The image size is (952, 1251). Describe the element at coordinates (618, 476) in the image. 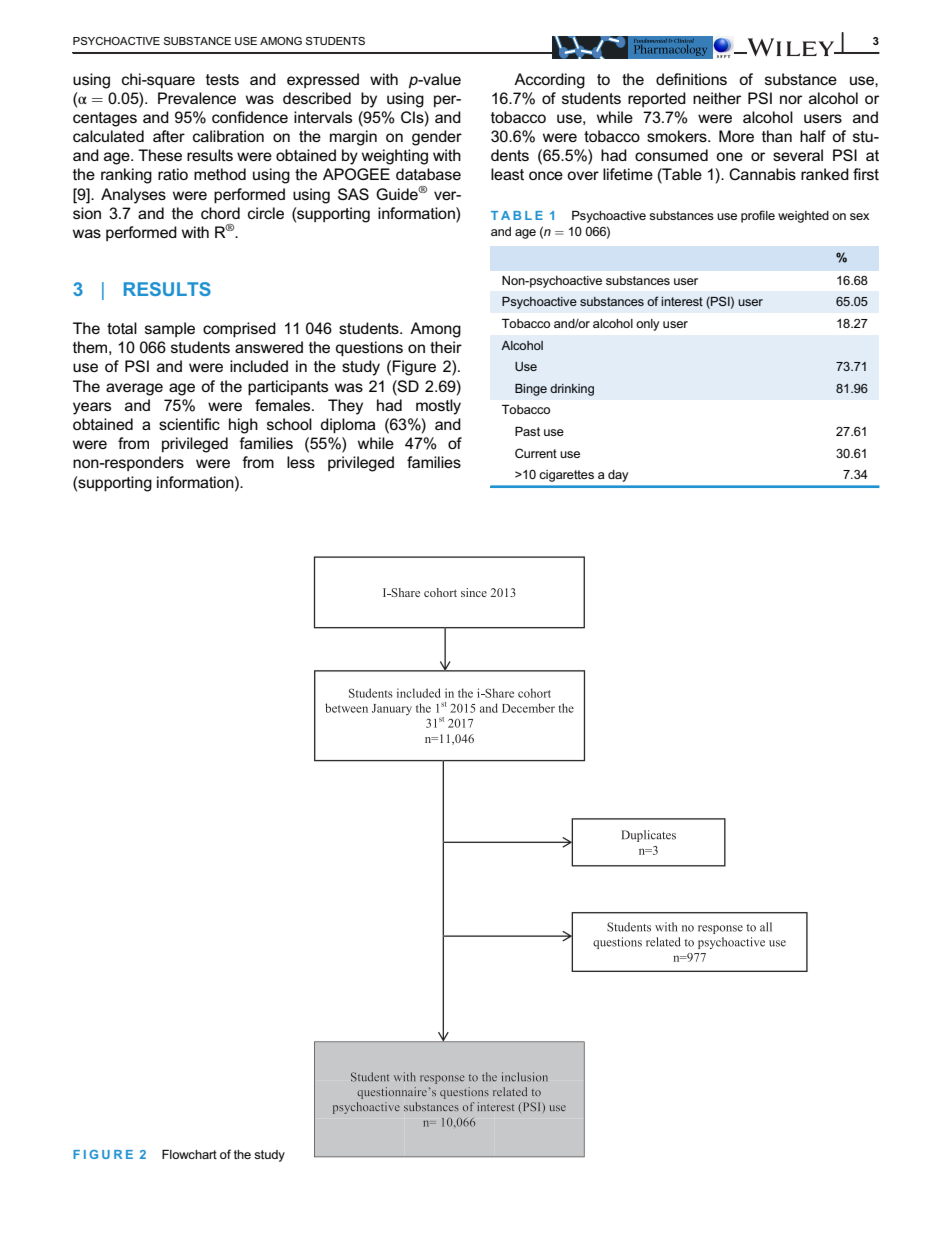

I see `day` at that location.
